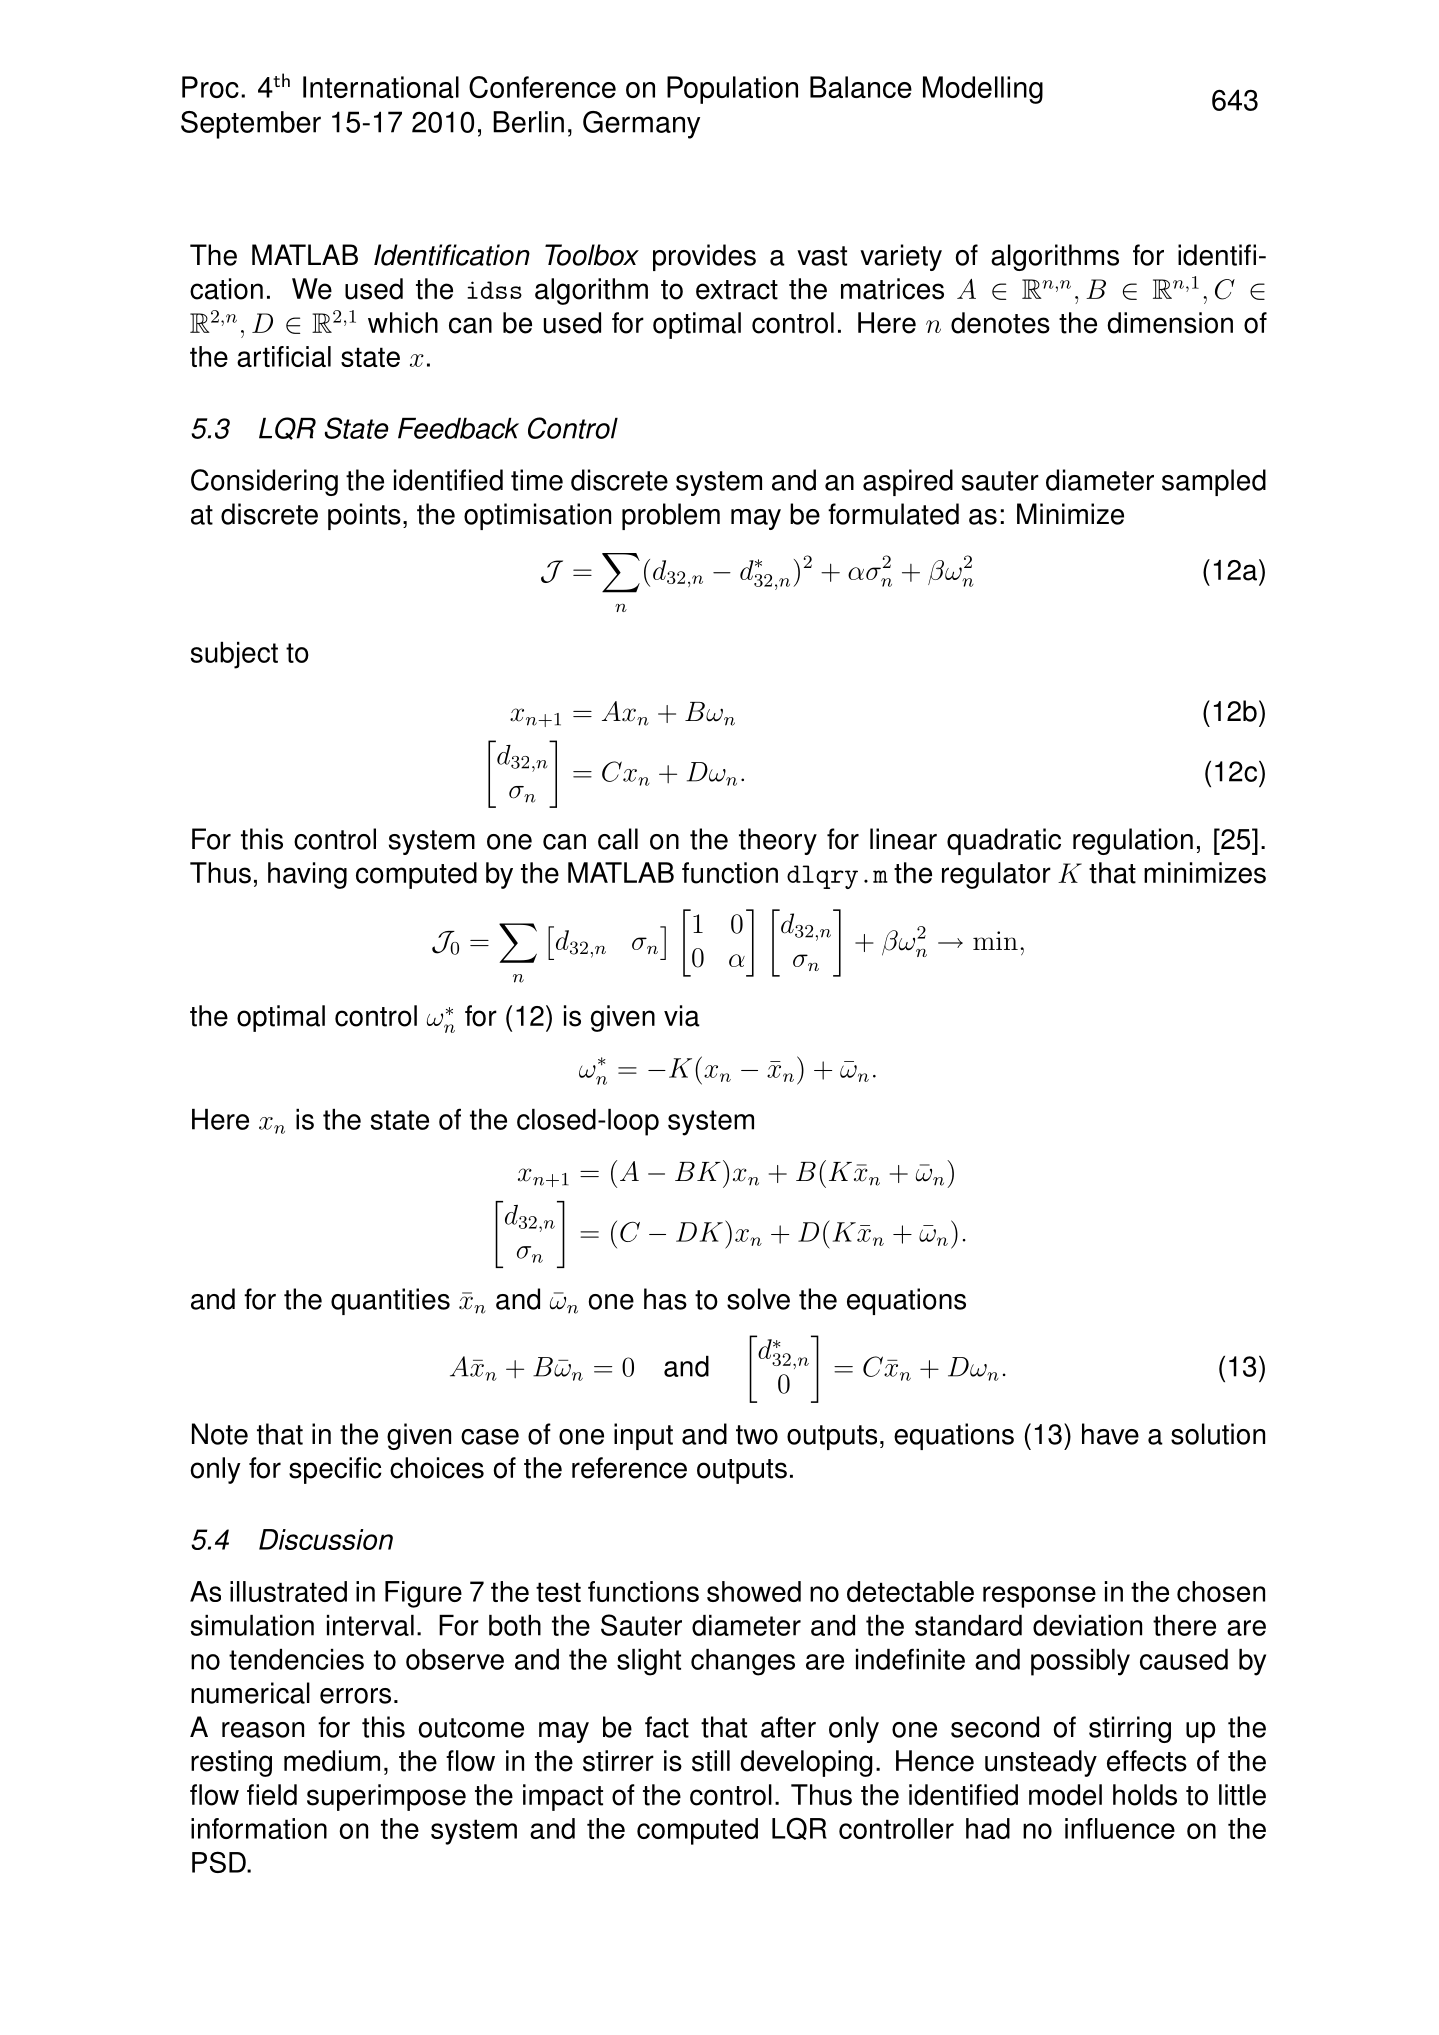  What do you see at coordinates (403, 323) in the screenshot?
I see `which` at bounding box center [403, 323].
